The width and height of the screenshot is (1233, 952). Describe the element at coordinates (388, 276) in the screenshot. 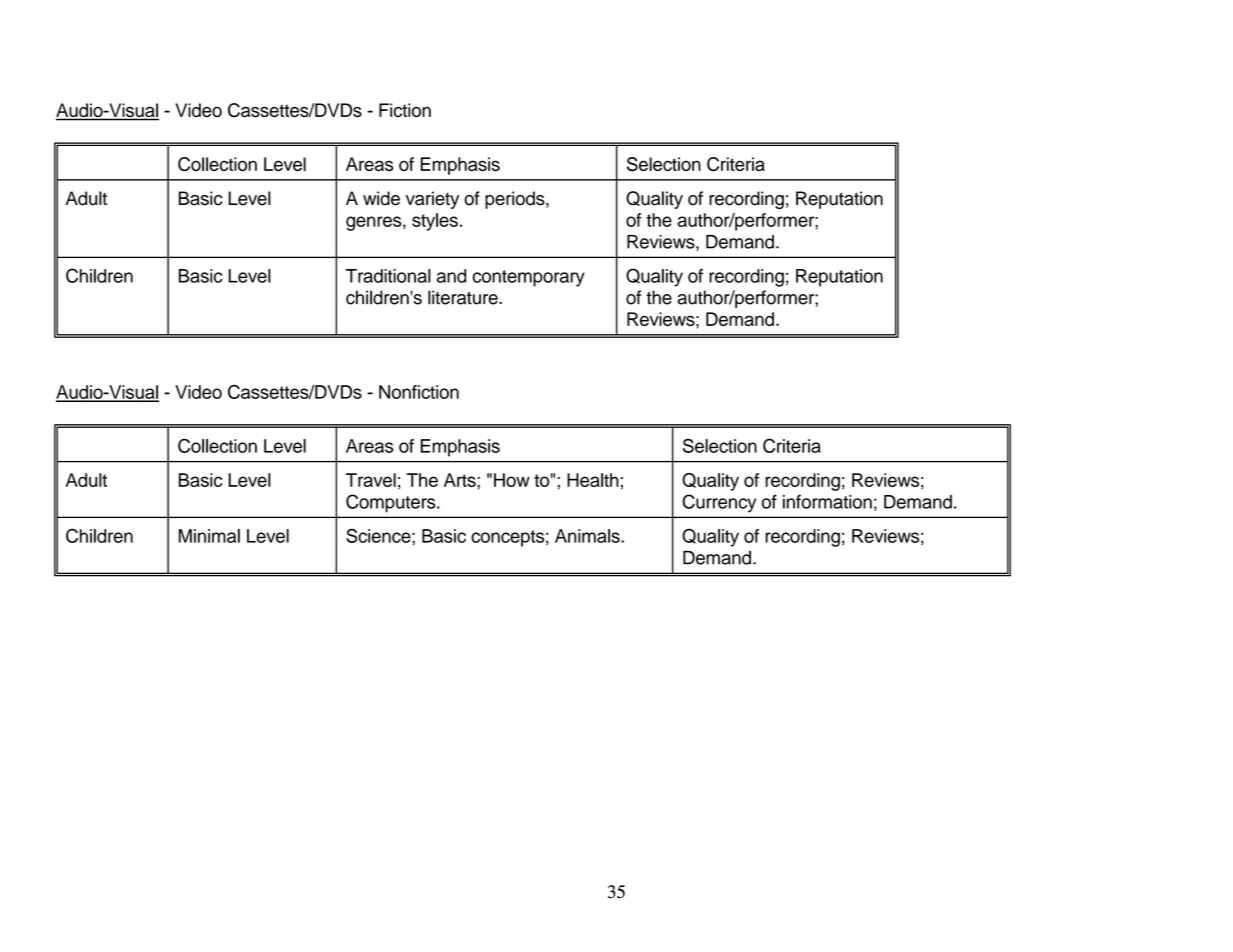

I see `Traditional` at that location.
